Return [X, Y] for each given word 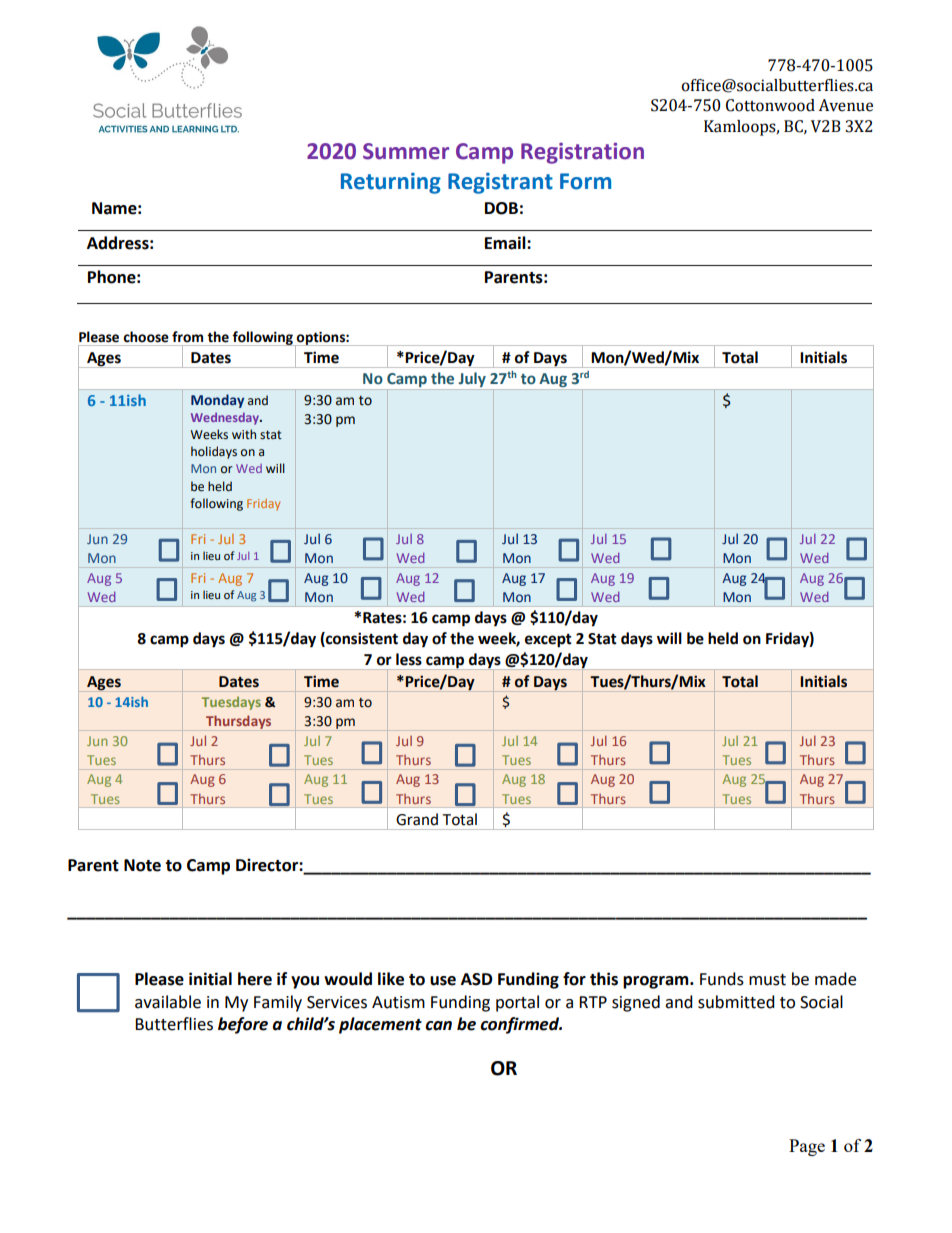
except [548, 641]
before [243, 1025]
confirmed [521, 1025]
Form [585, 181]
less [409, 659]
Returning [391, 183]
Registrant [500, 183]
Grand [417, 819]
